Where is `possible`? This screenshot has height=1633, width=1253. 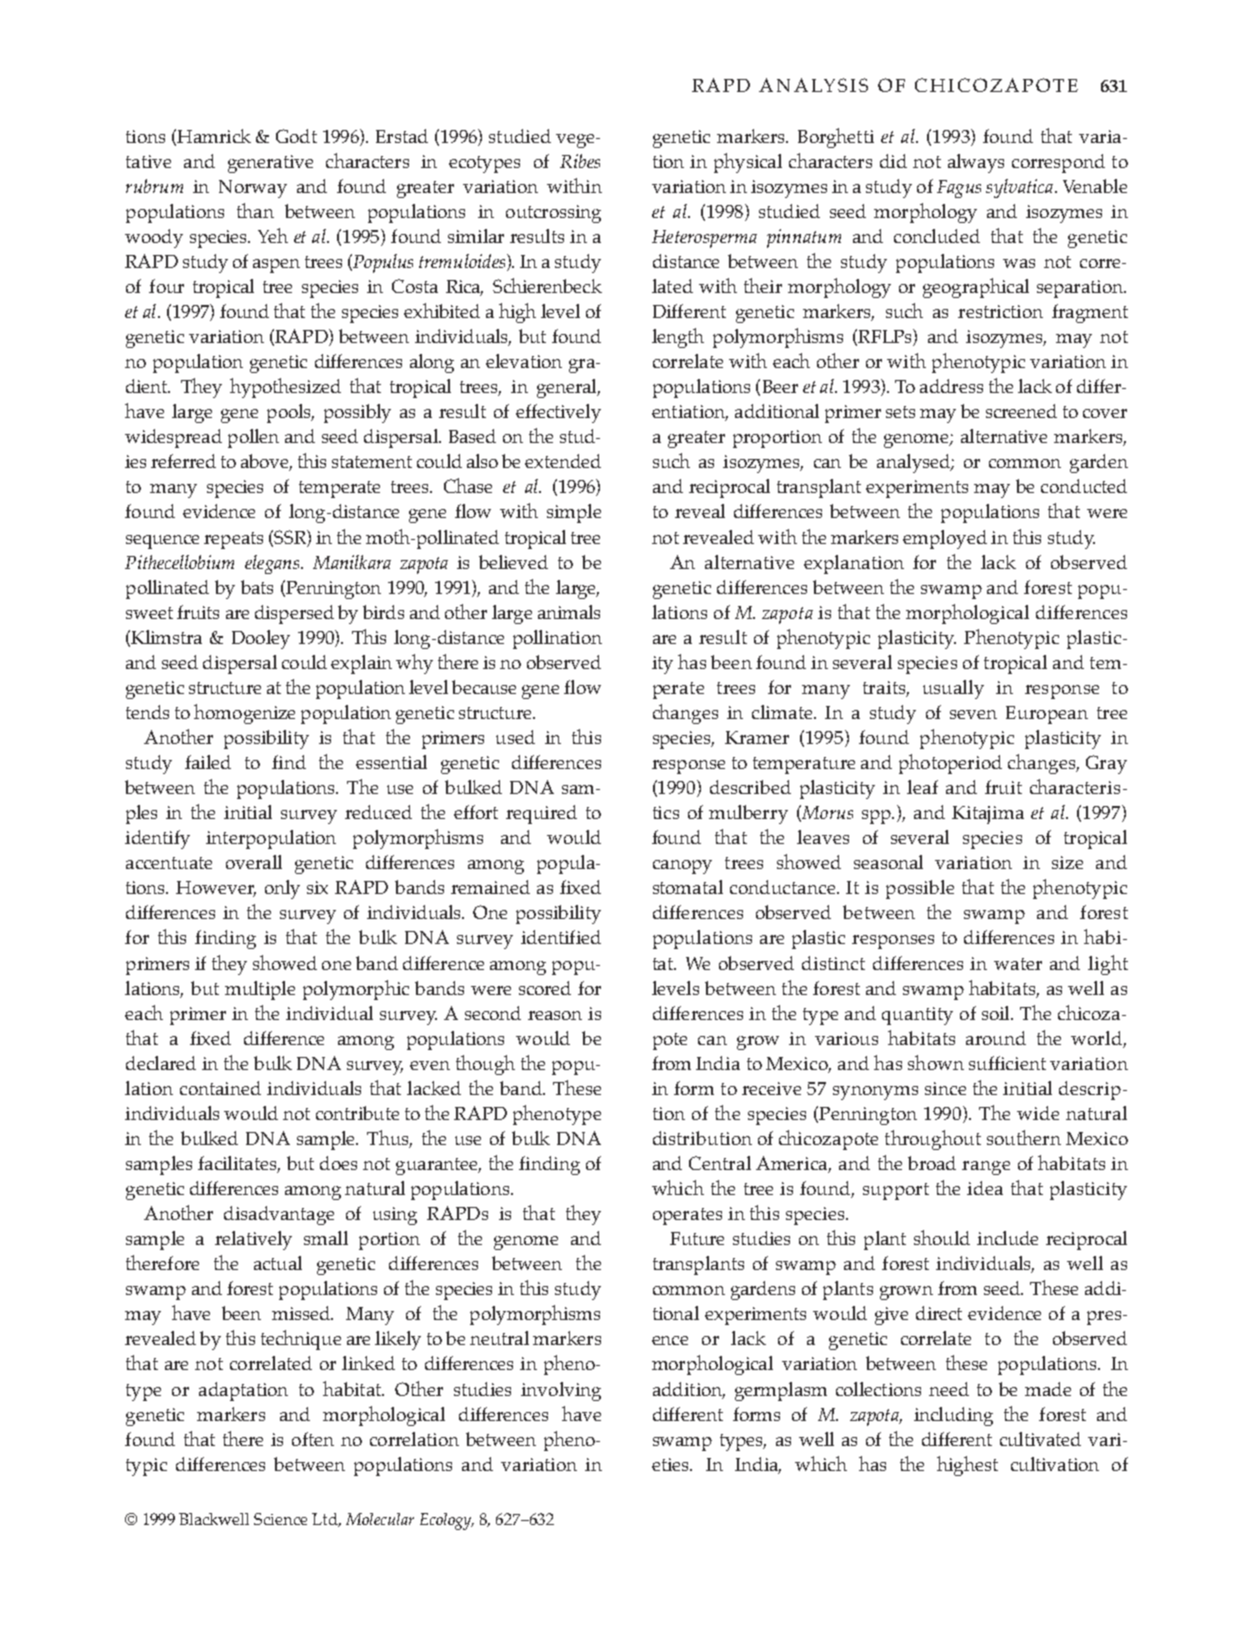
possible is located at coordinates (920, 889).
